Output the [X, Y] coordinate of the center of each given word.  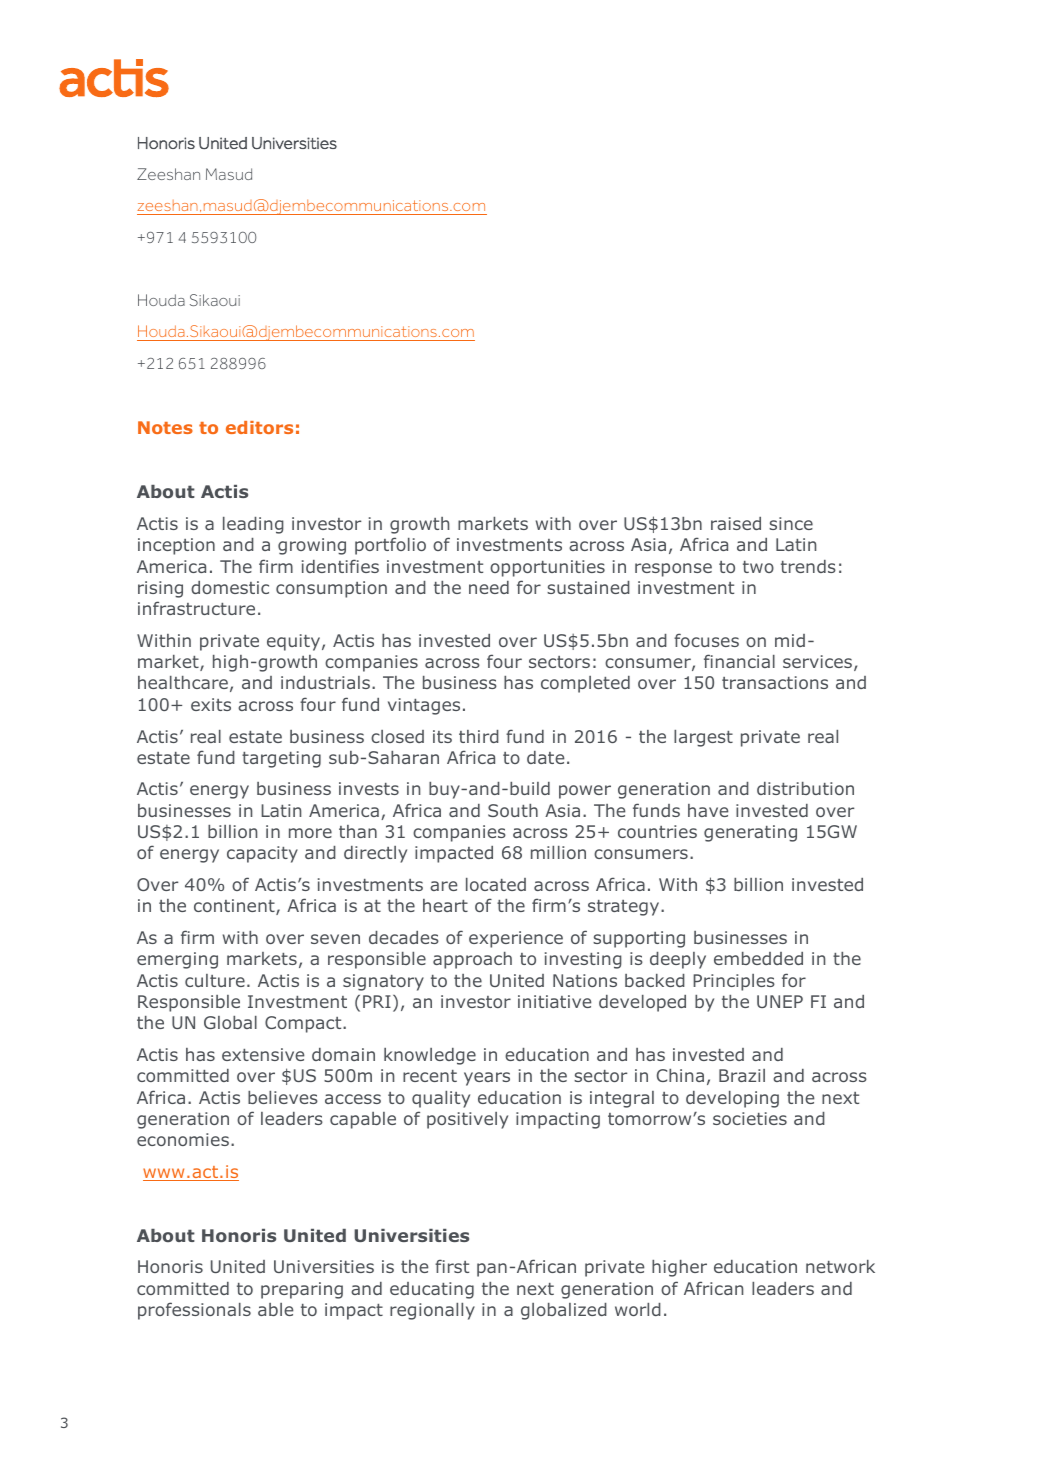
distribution [805, 788]
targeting [281, 759]
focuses [706, 640]
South [513, 810]
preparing [302, 1290]
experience [516, 939]
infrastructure [196, 608]
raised [736, 523]
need [489, 587]
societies [750, 1118]
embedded [758, 958]
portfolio [390, 546]
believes [283, 1097]
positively [467, 1120]
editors [259, 427]
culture [215, 980]
